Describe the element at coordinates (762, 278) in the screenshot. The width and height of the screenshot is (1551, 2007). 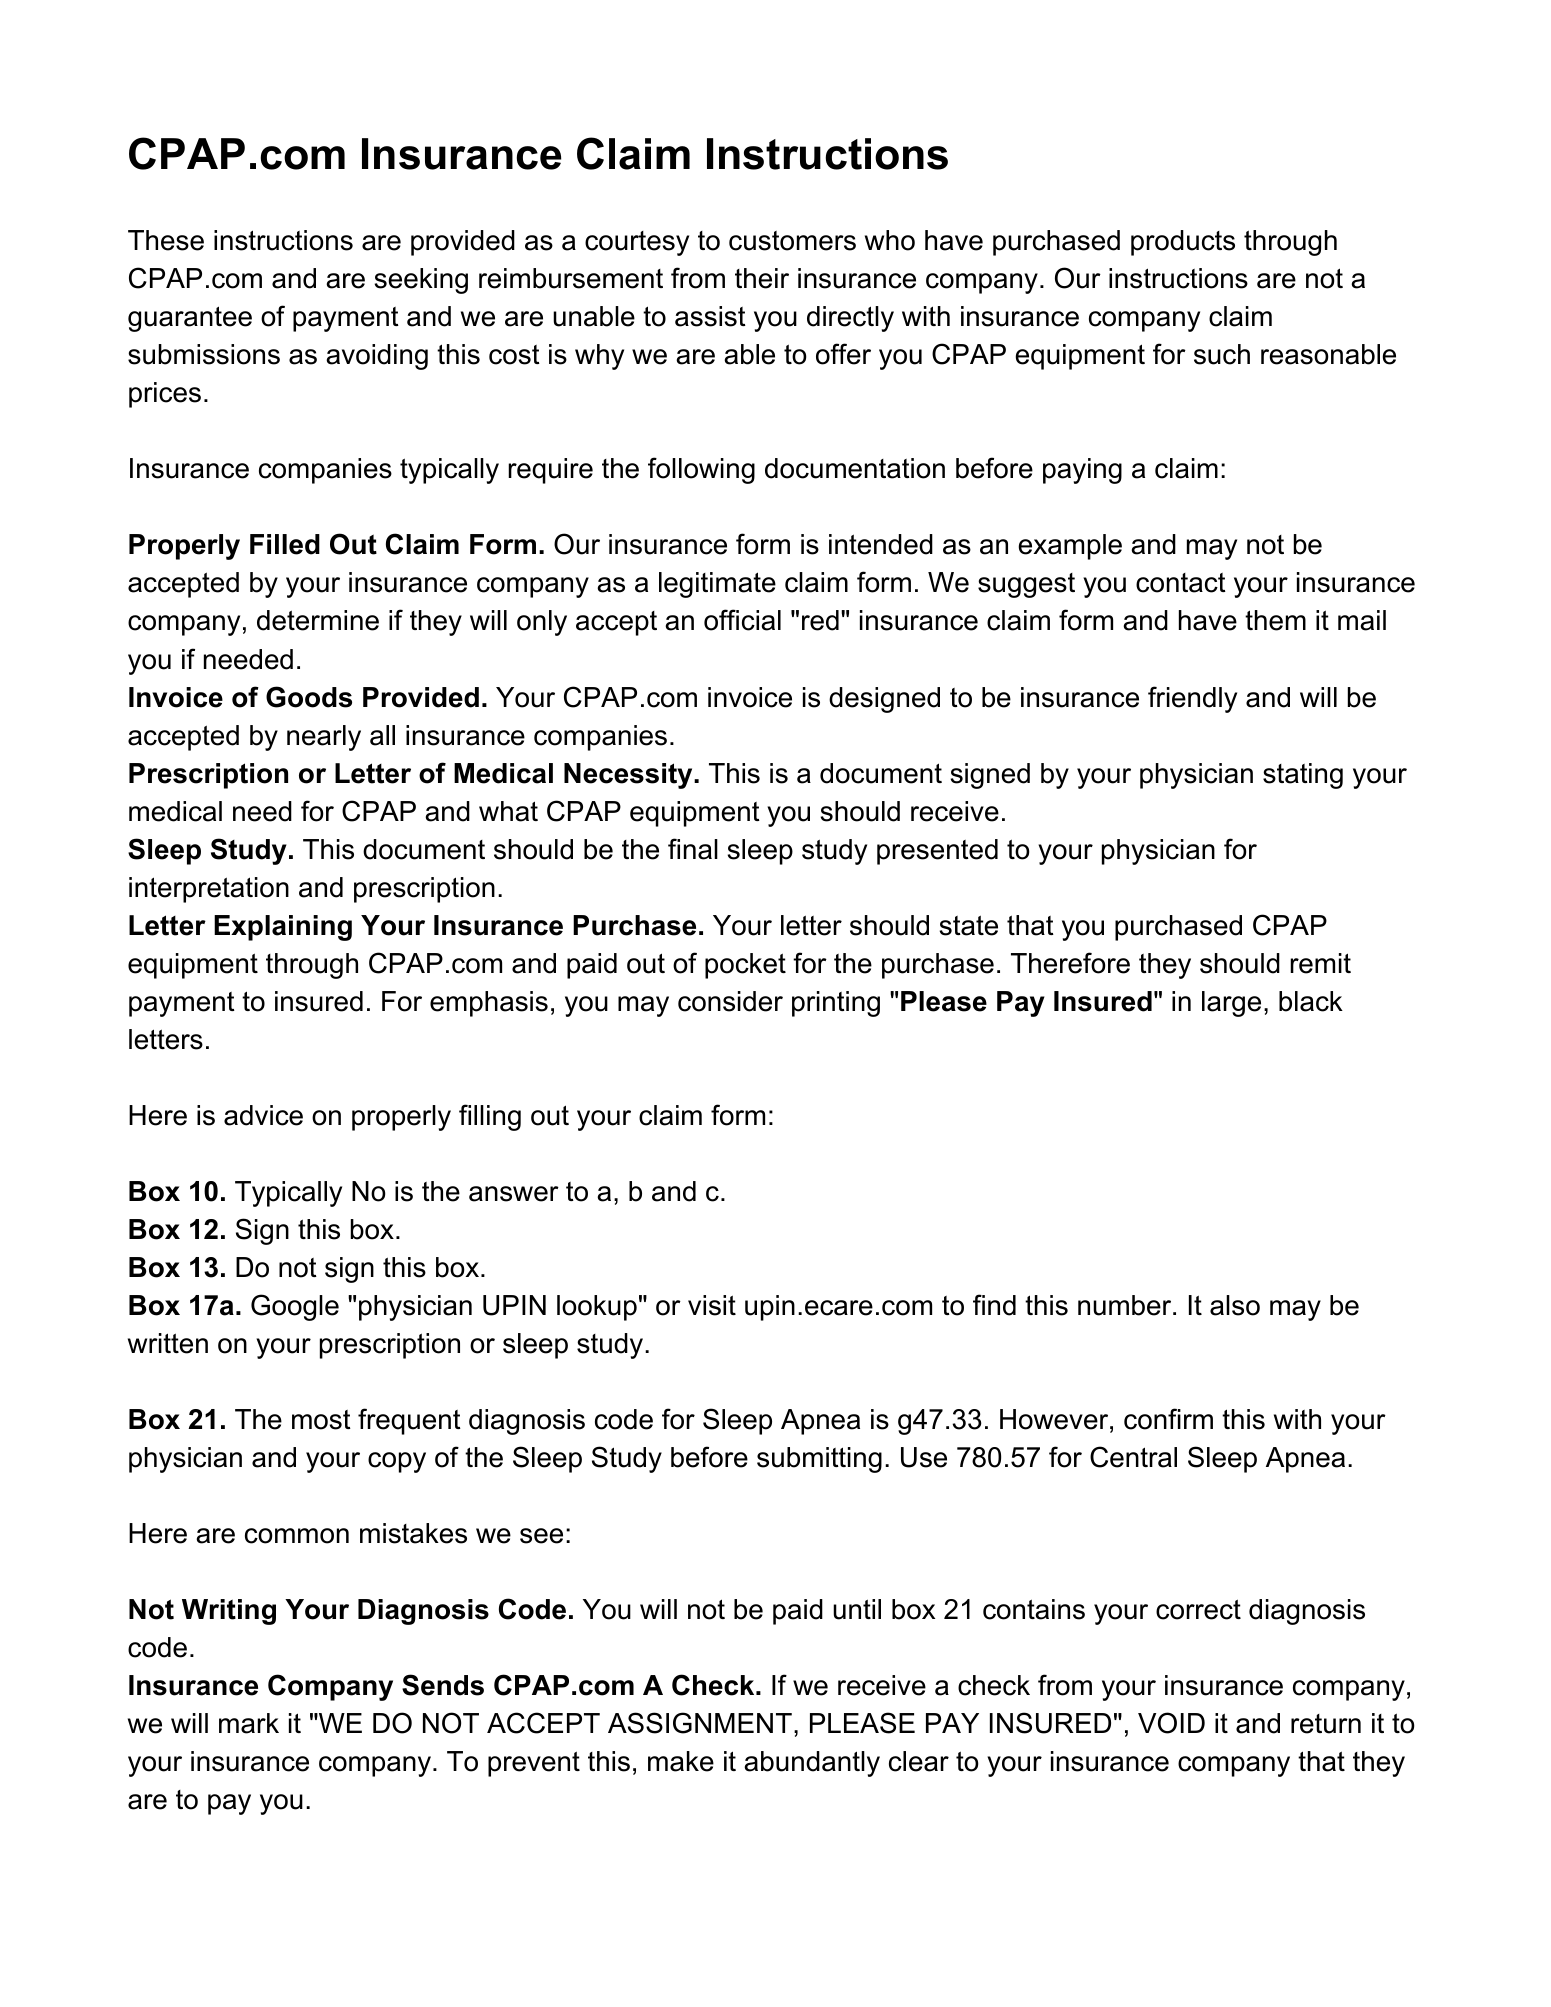
I see `their` at that location.
